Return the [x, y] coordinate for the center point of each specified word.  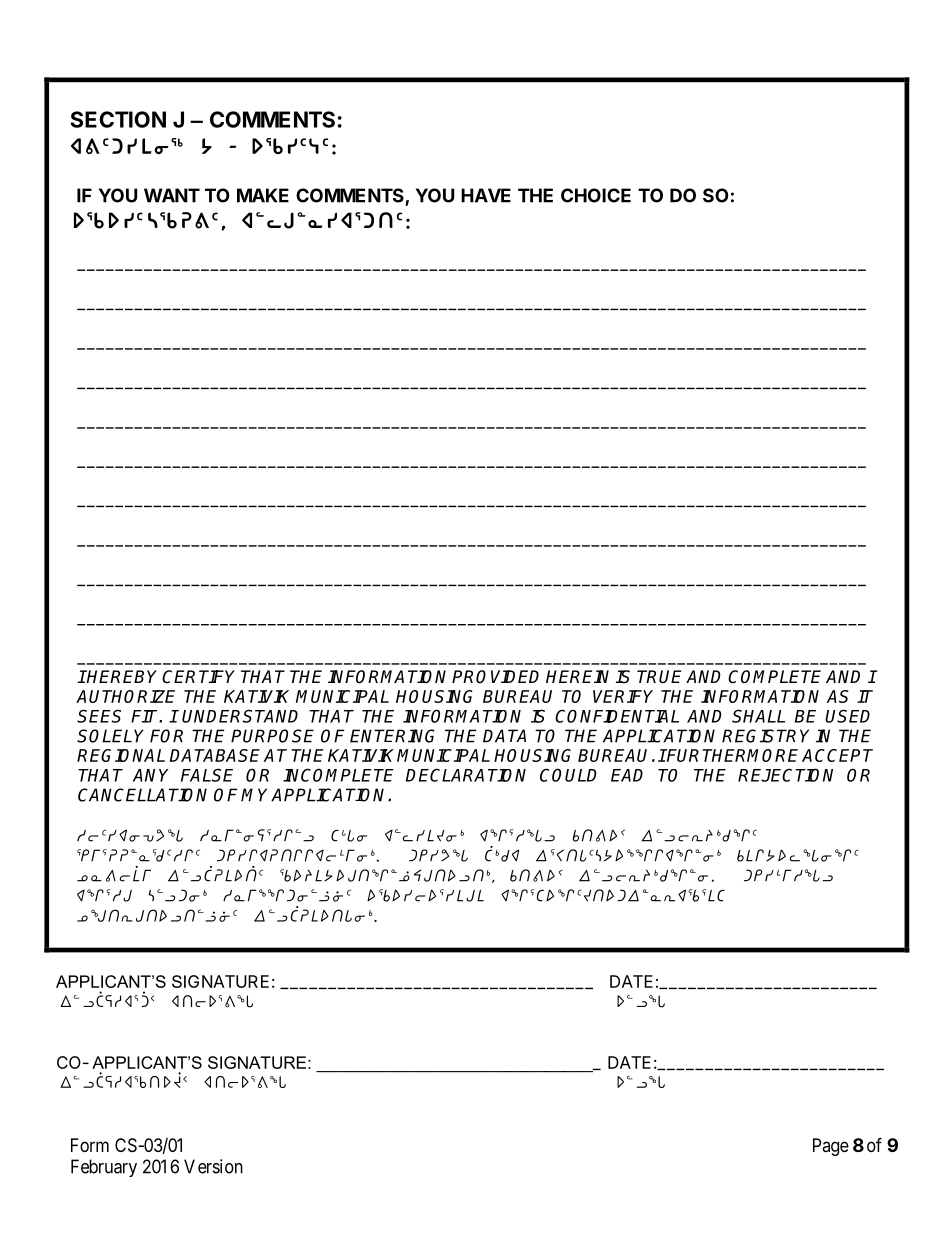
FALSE [207, 775]
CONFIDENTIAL [617, 716]
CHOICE [596, 195]
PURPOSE [272, 736]
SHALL [758, 716]
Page [831, 1147]
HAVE [486, 195]
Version [213, 1166]
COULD [568, 775]
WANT [172, 195]
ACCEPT [837, 755]
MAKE [263, 195]
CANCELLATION [142, 795]
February [104, 1168]
